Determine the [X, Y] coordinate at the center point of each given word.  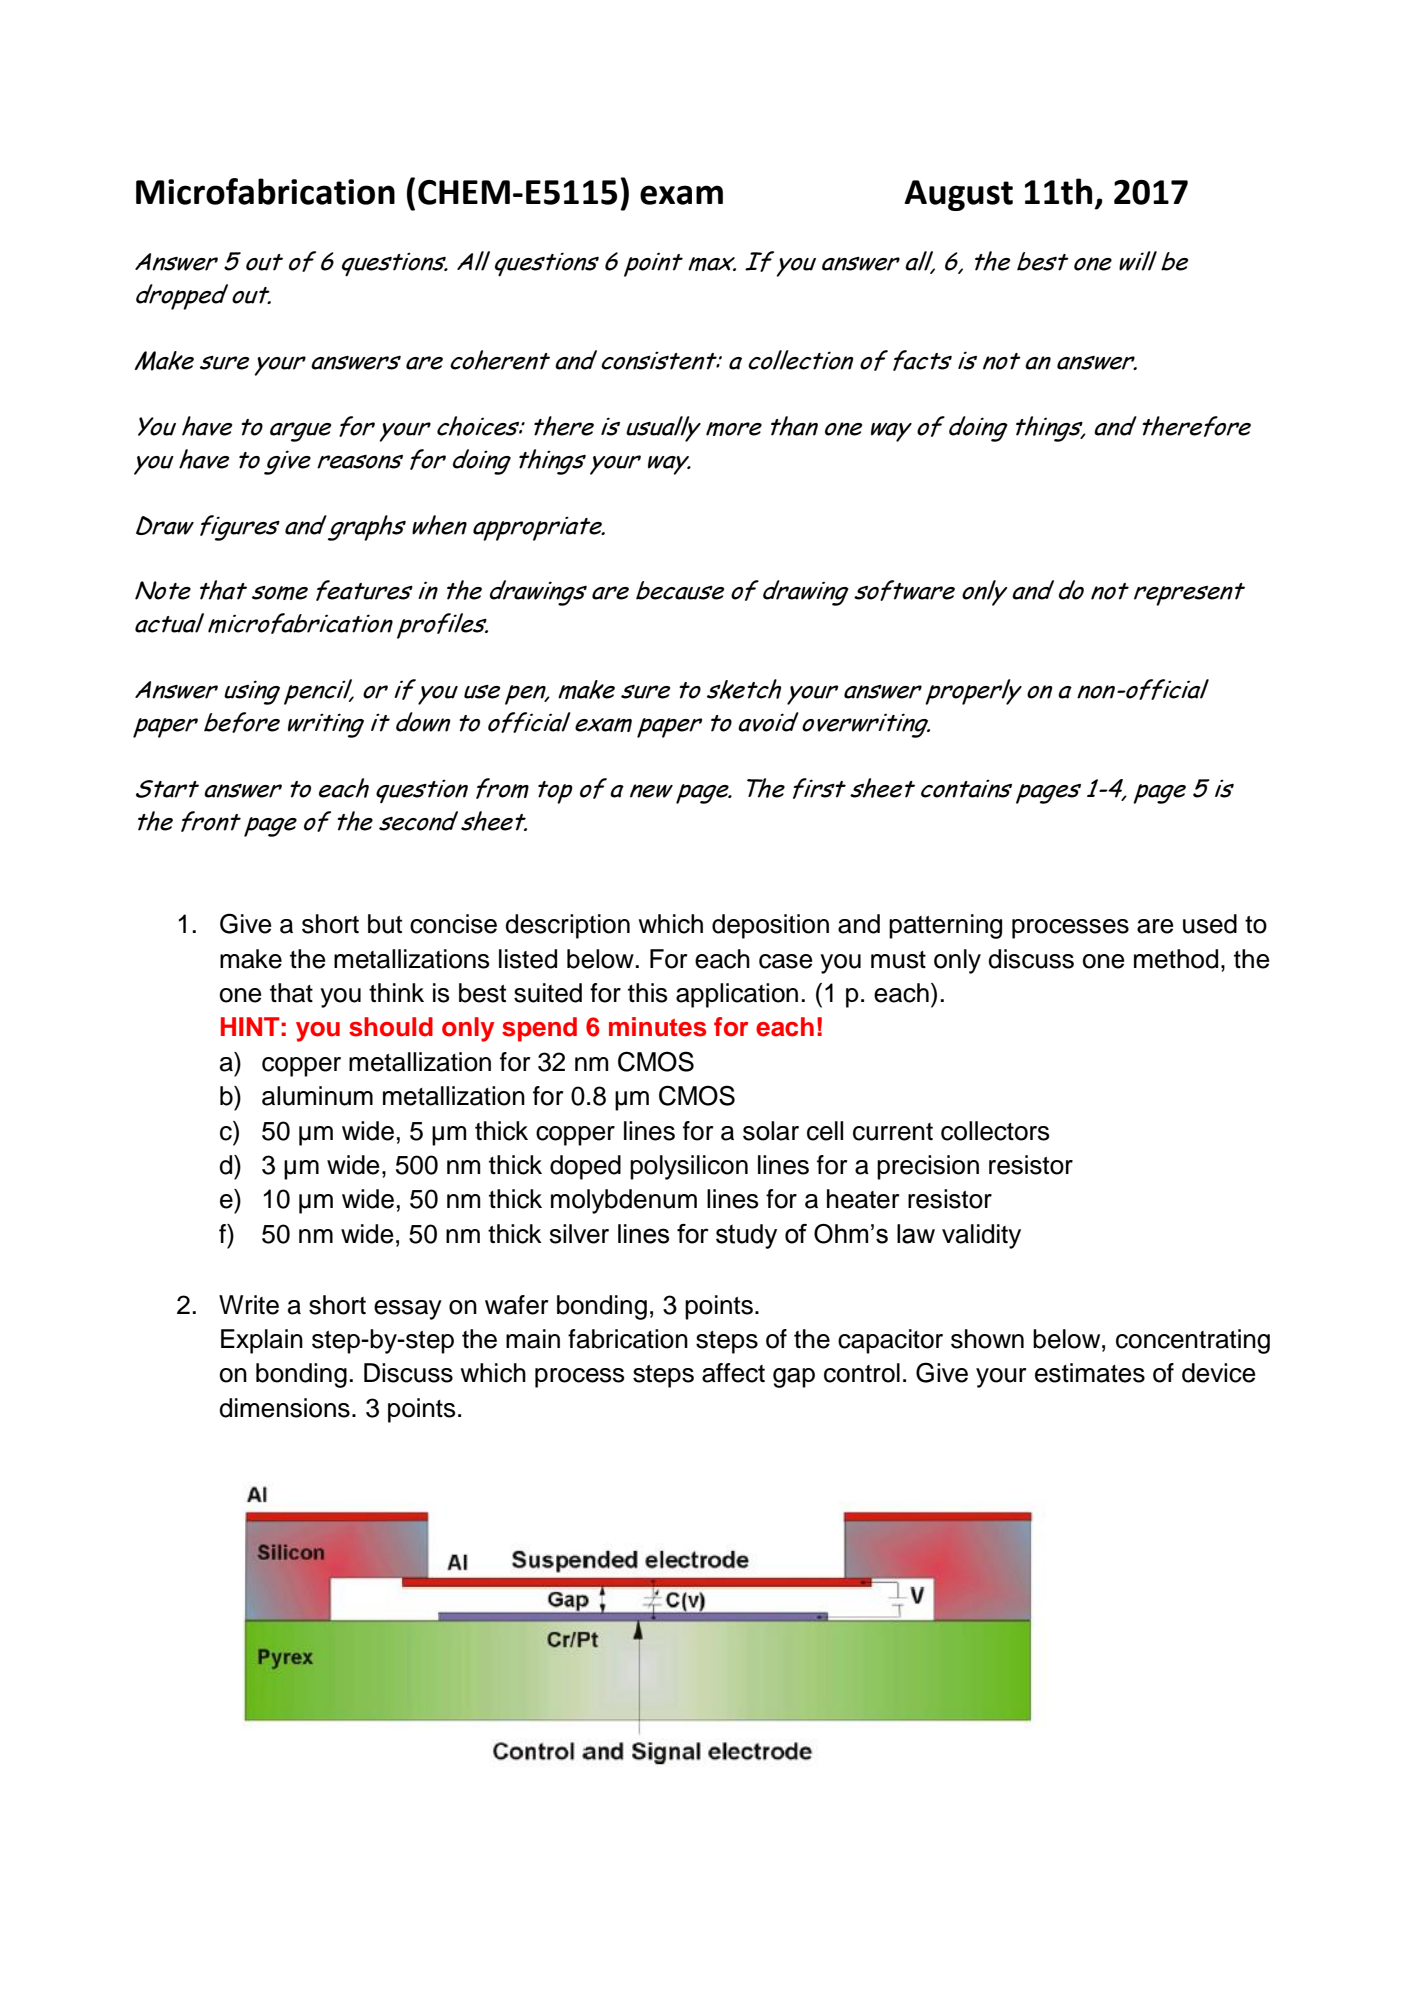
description [567, 926]
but [385, 924]
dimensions [284, 1408]
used [1210, 924]
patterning [945, 926]
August [958, 195]
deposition [770, 926]
